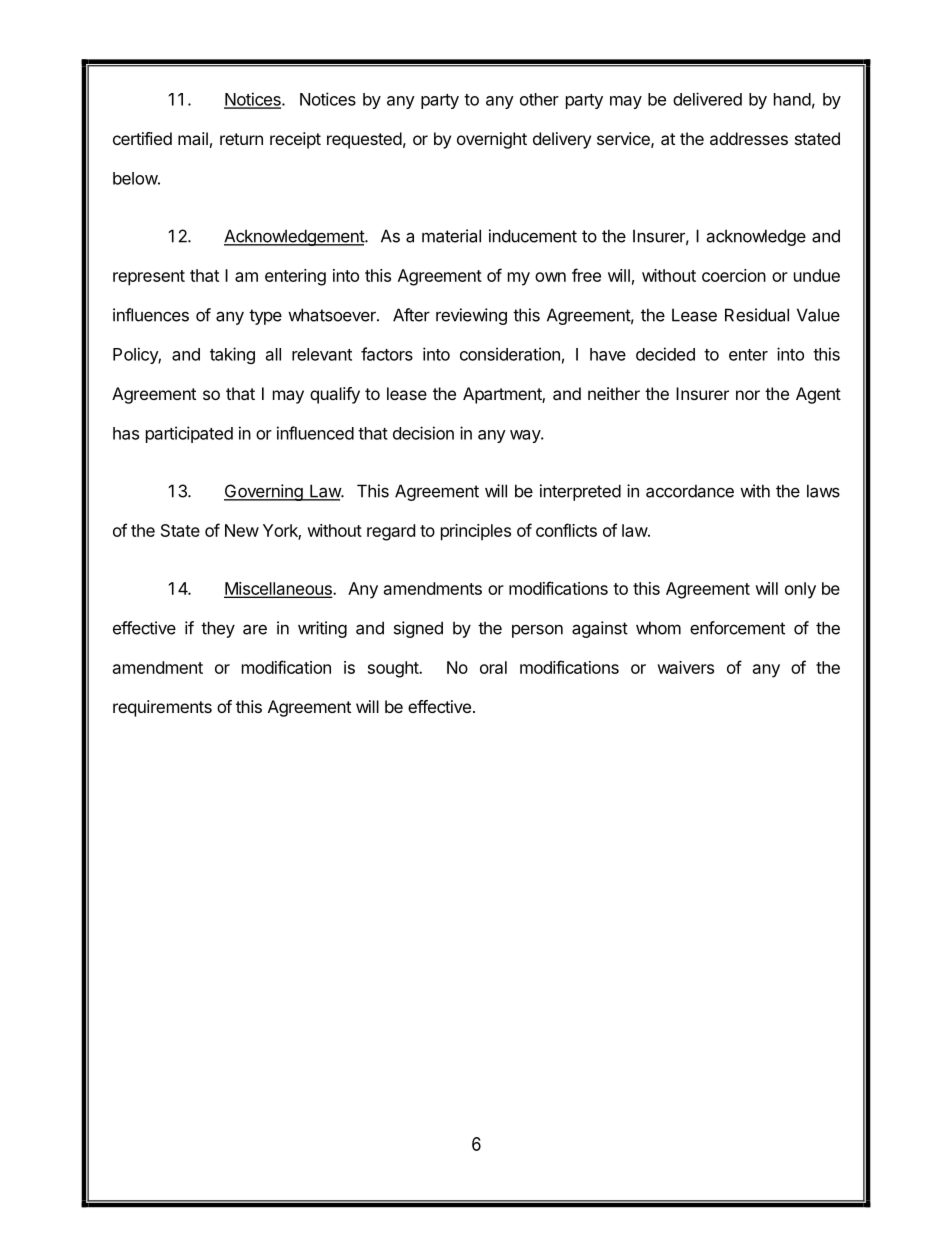 The height and width of the page is (1233, 952). I want to click on requirements, so click(162, 708).
